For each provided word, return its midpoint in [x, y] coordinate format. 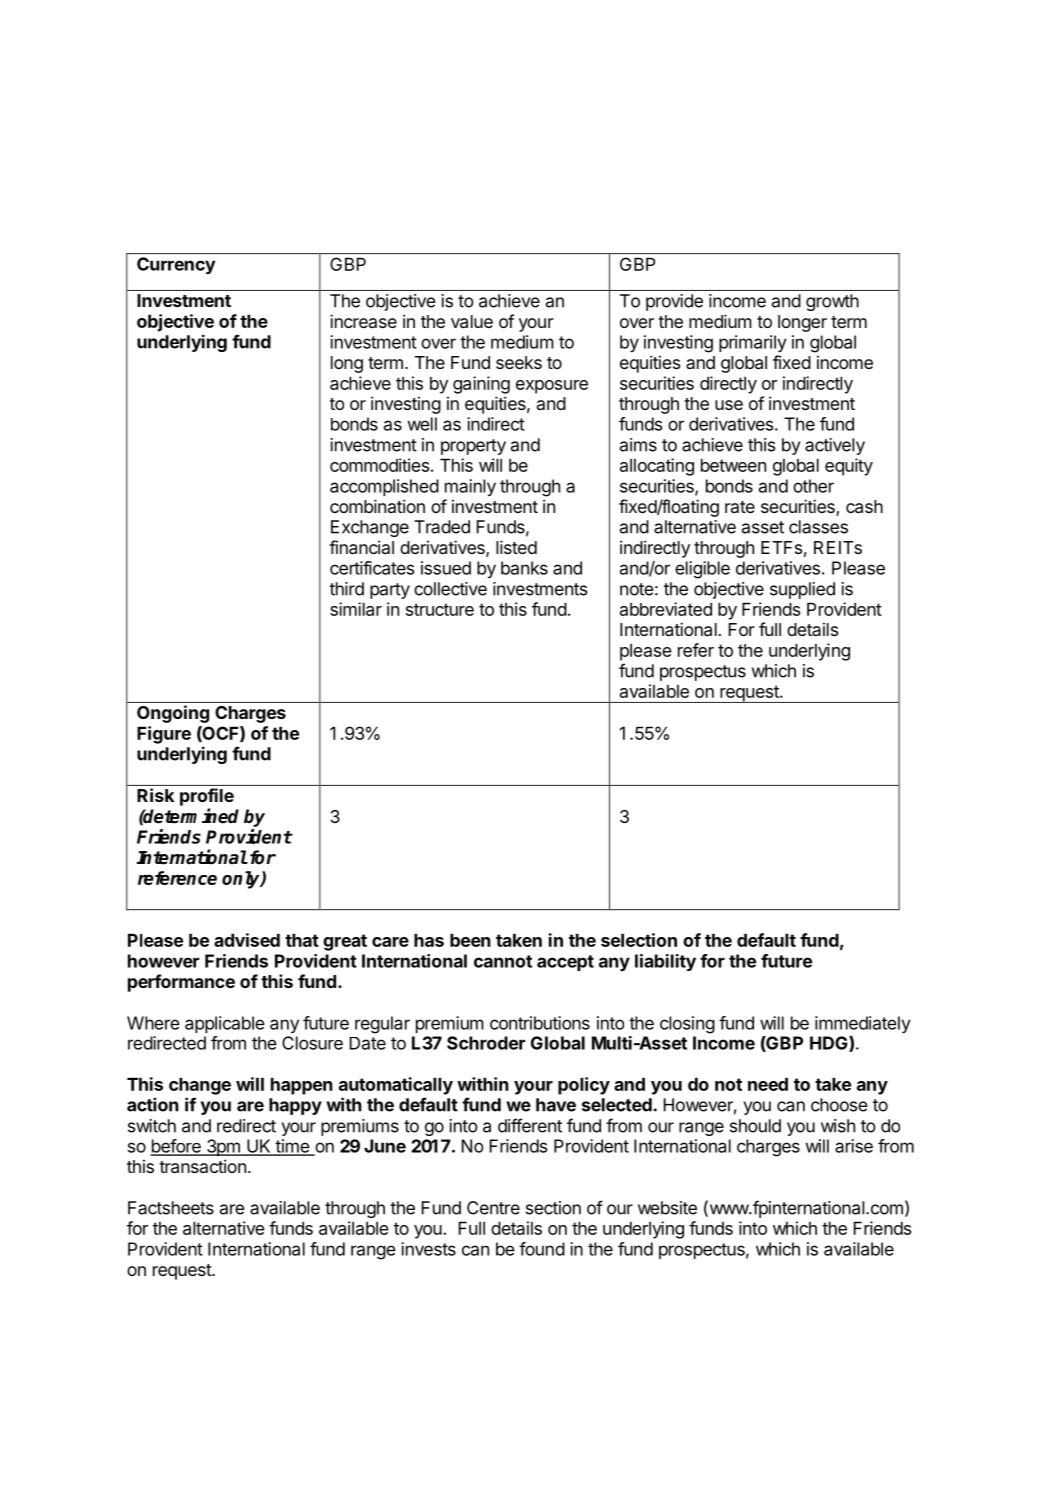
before [176, 1147]
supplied [802, 590]
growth [832, 302]
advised [247, 940]
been [470, 940]
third [347, 589]
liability [665, 962]
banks [524, 568]
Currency [176, 265]
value [472, 321]
